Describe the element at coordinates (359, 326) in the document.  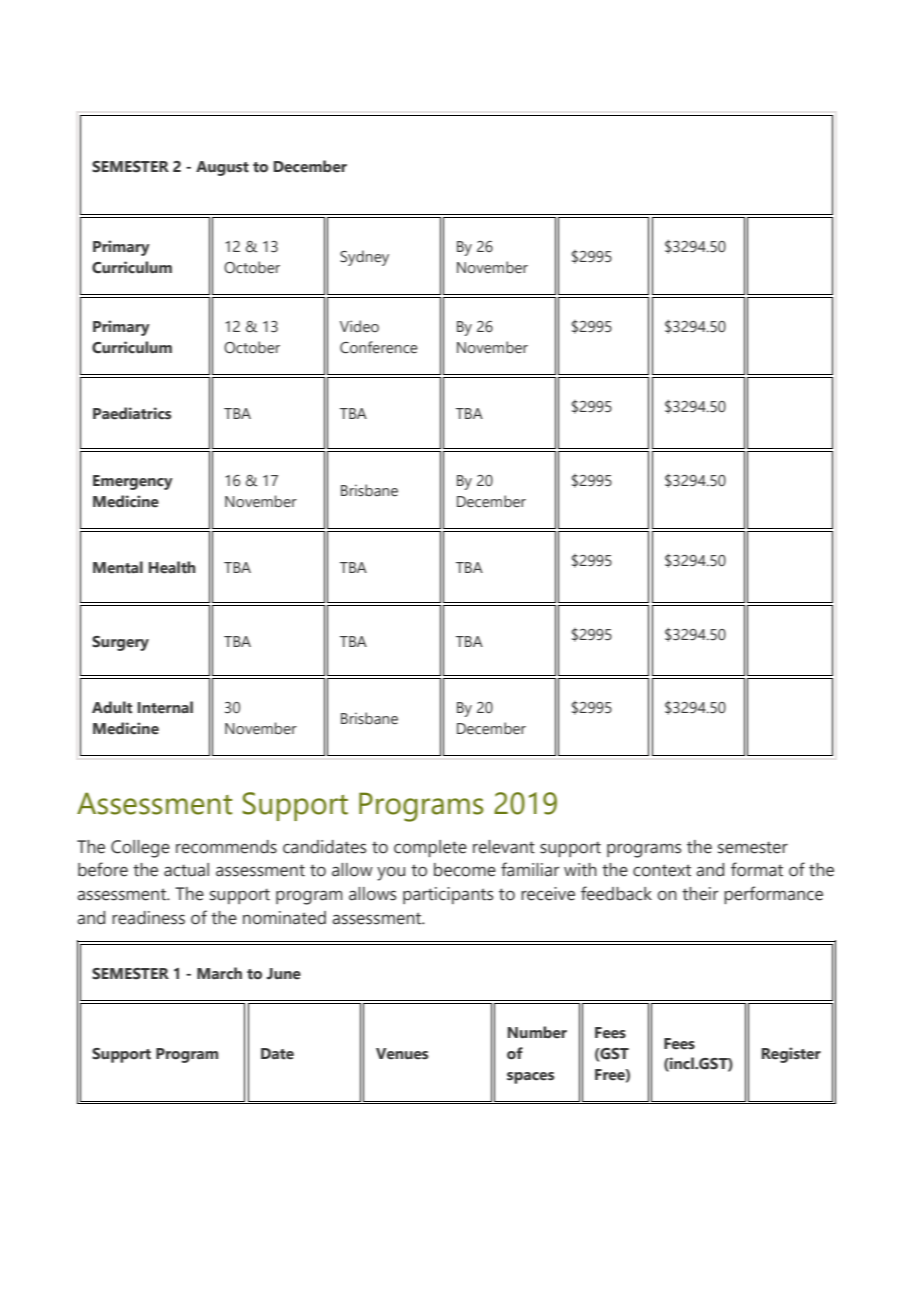
I see `Video` at that location.
